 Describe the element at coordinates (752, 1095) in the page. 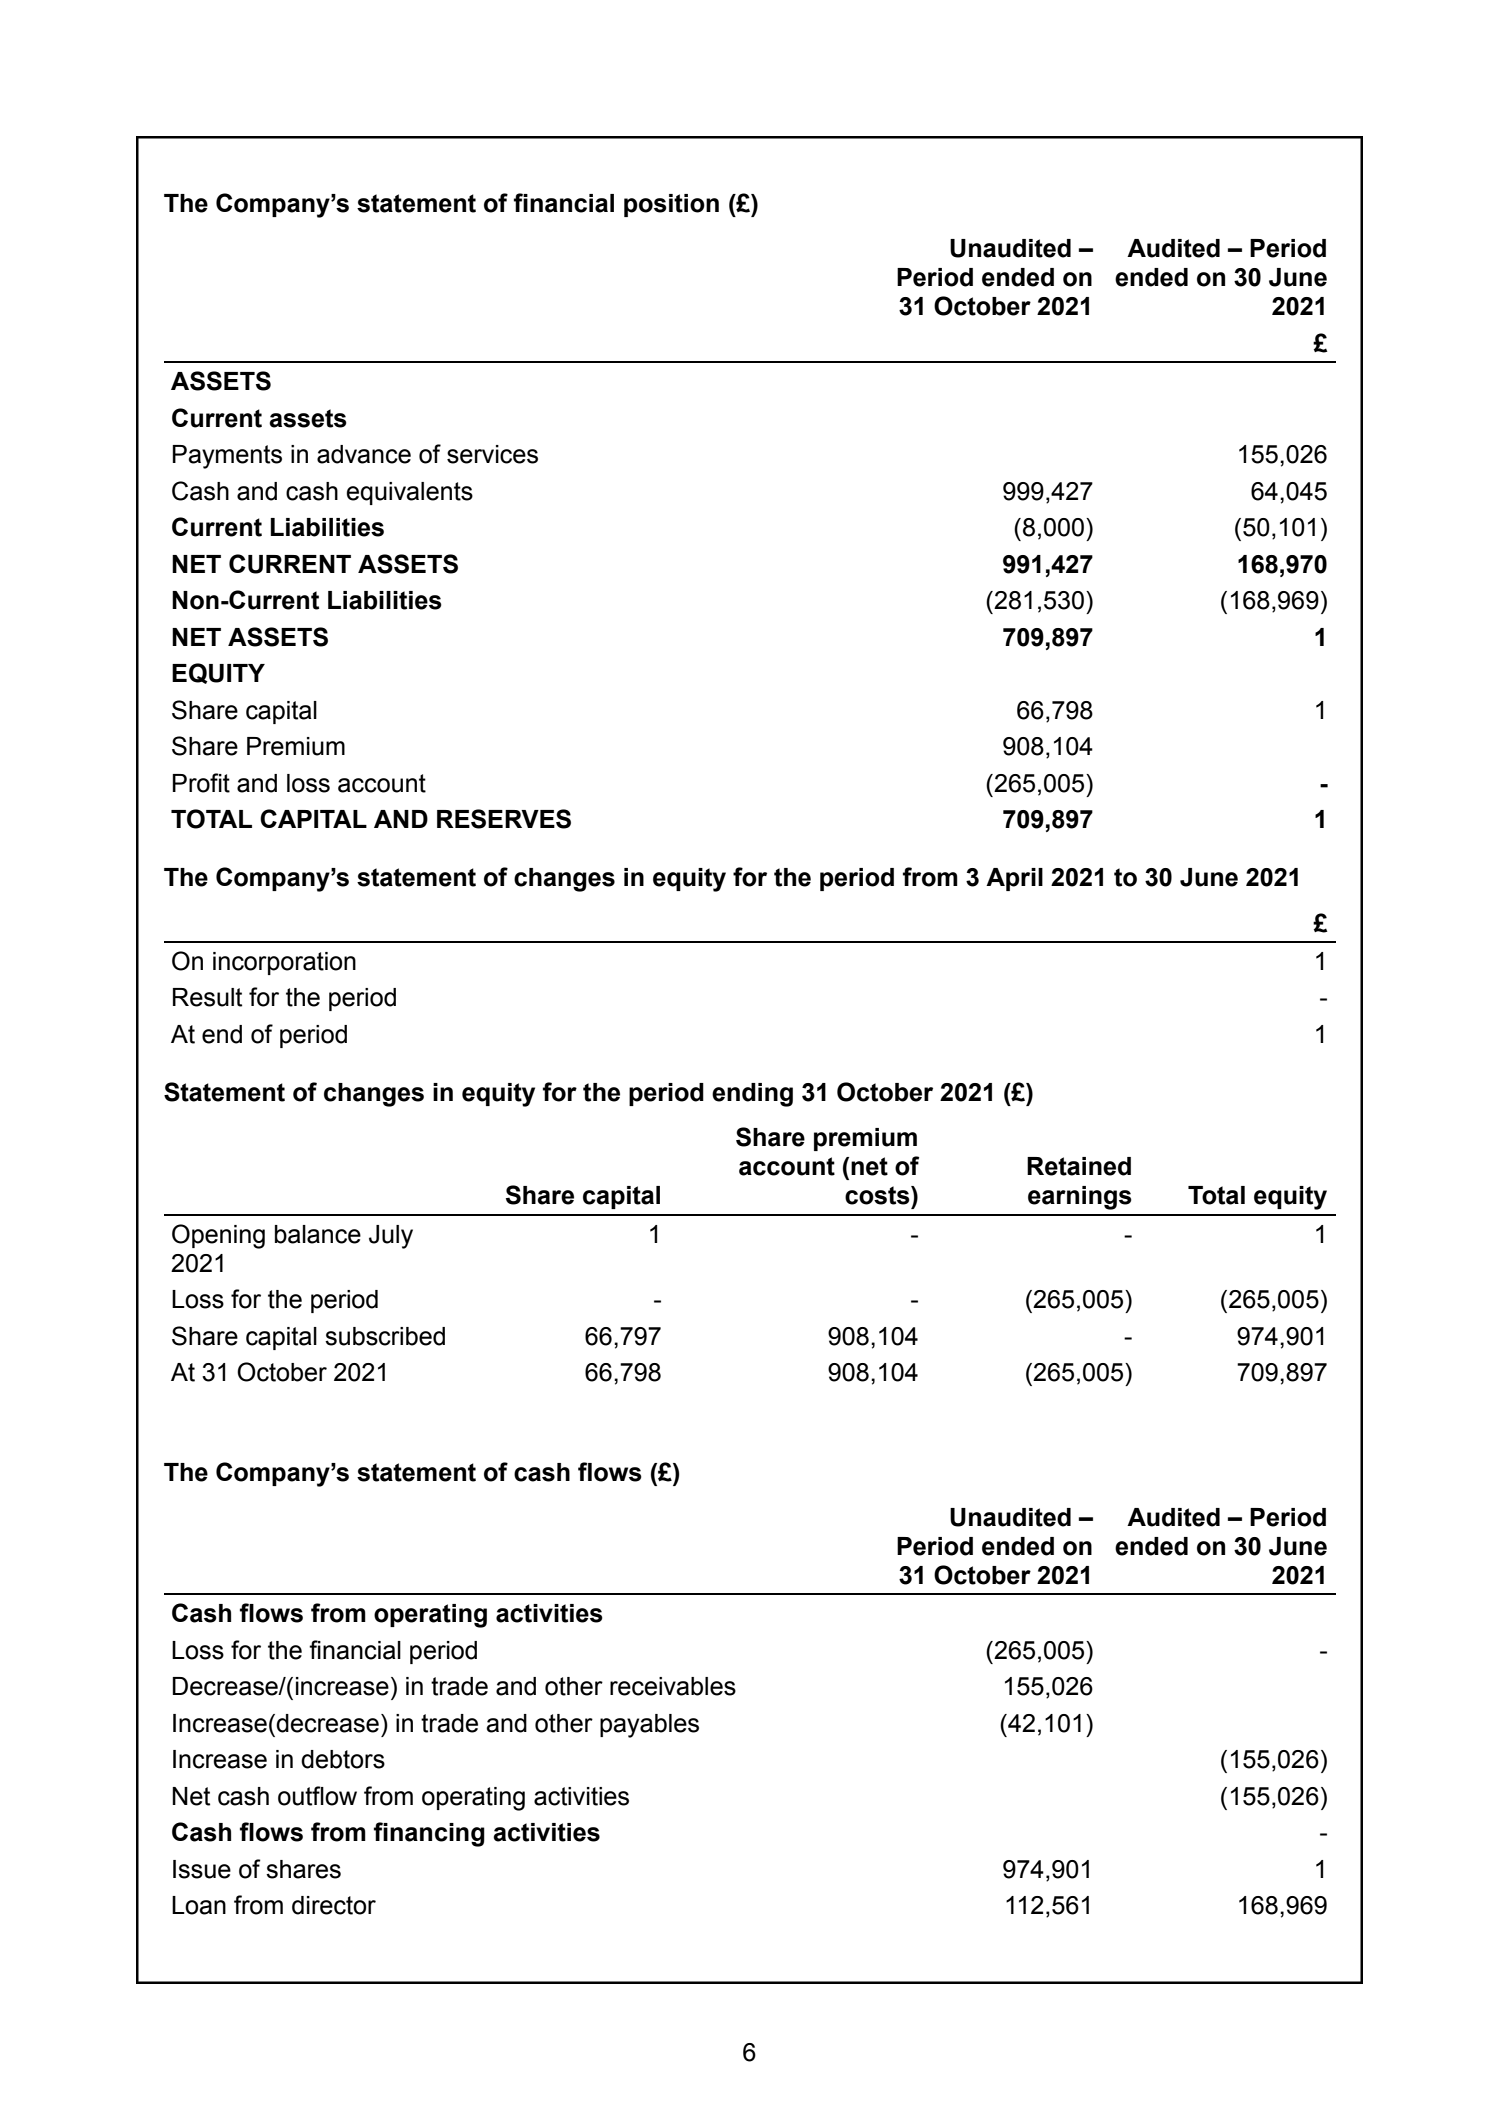

I see `ending` at that location.
